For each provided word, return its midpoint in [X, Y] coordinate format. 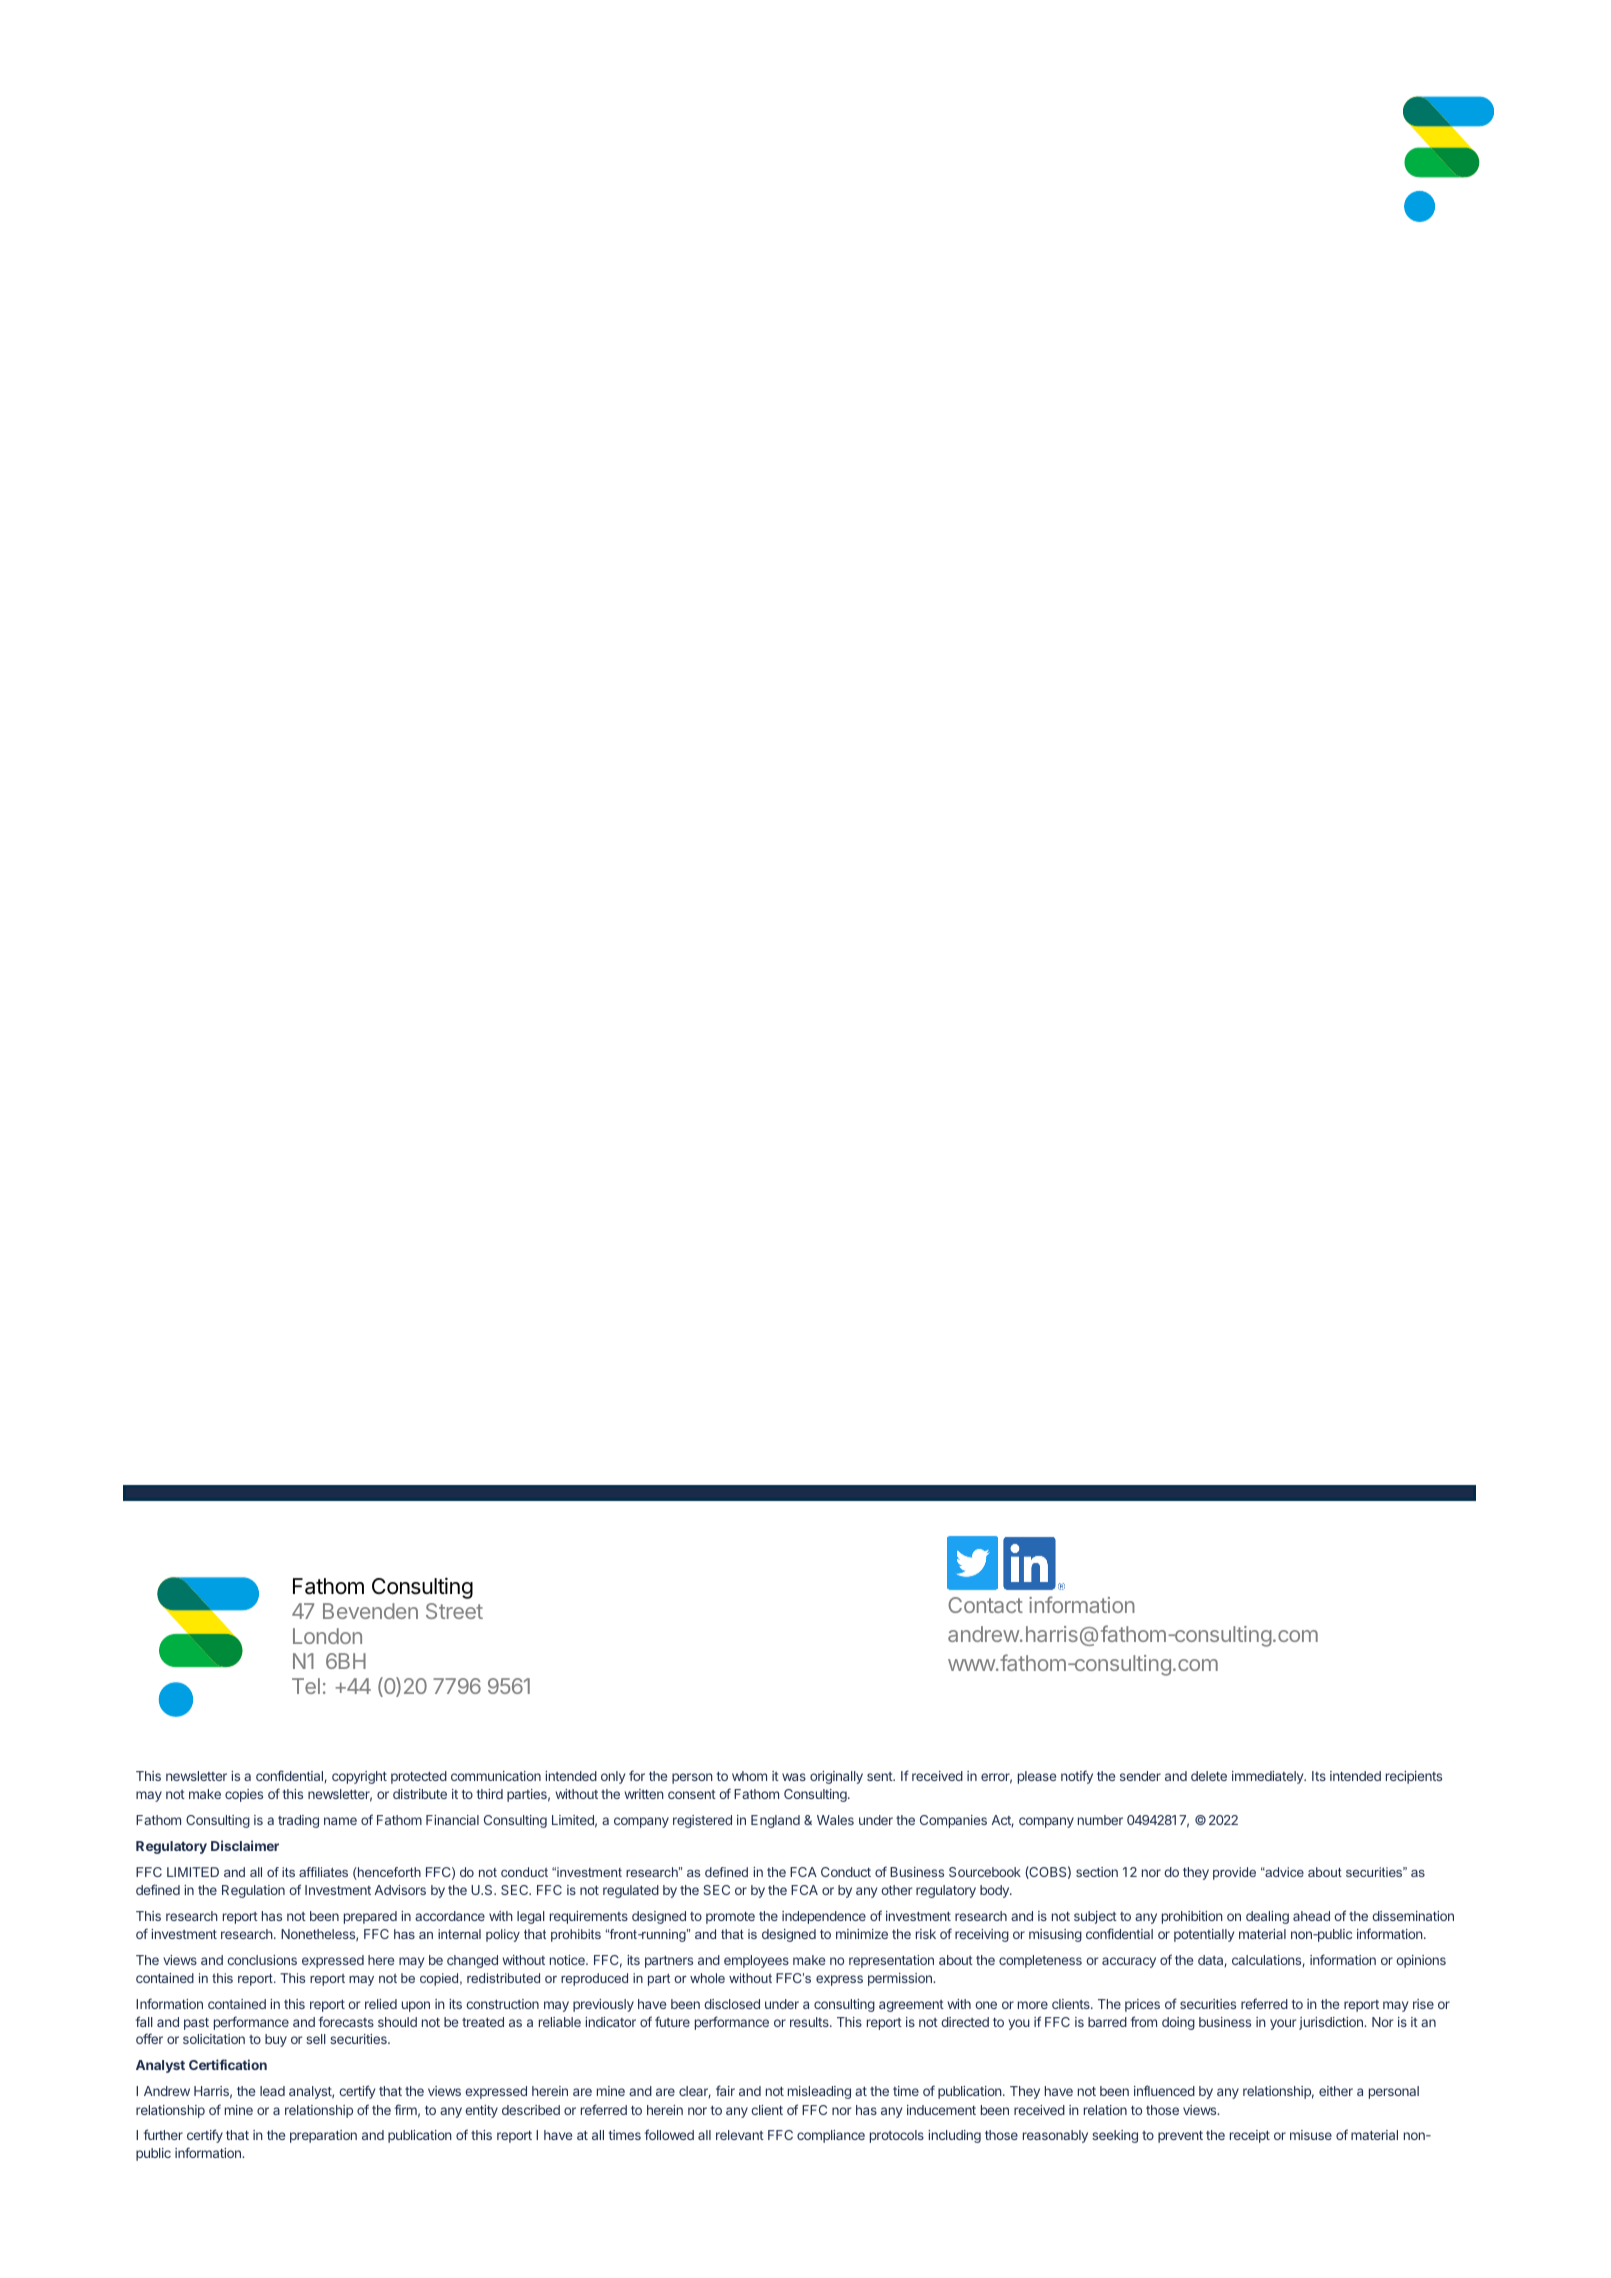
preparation [323, 2136]
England [775, 1821]
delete [1209, 1776]
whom [749, 1776]
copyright [359, 1777]
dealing [1267, 1917]
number [1100, 1820]
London [327, 1636]
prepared [370, 1917]
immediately [1269, 1777]
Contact [985, 1605]
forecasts [346, 2021]
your [1283, 2024]
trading [298, 1821]
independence [824, 1917]
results [810, 2022]
